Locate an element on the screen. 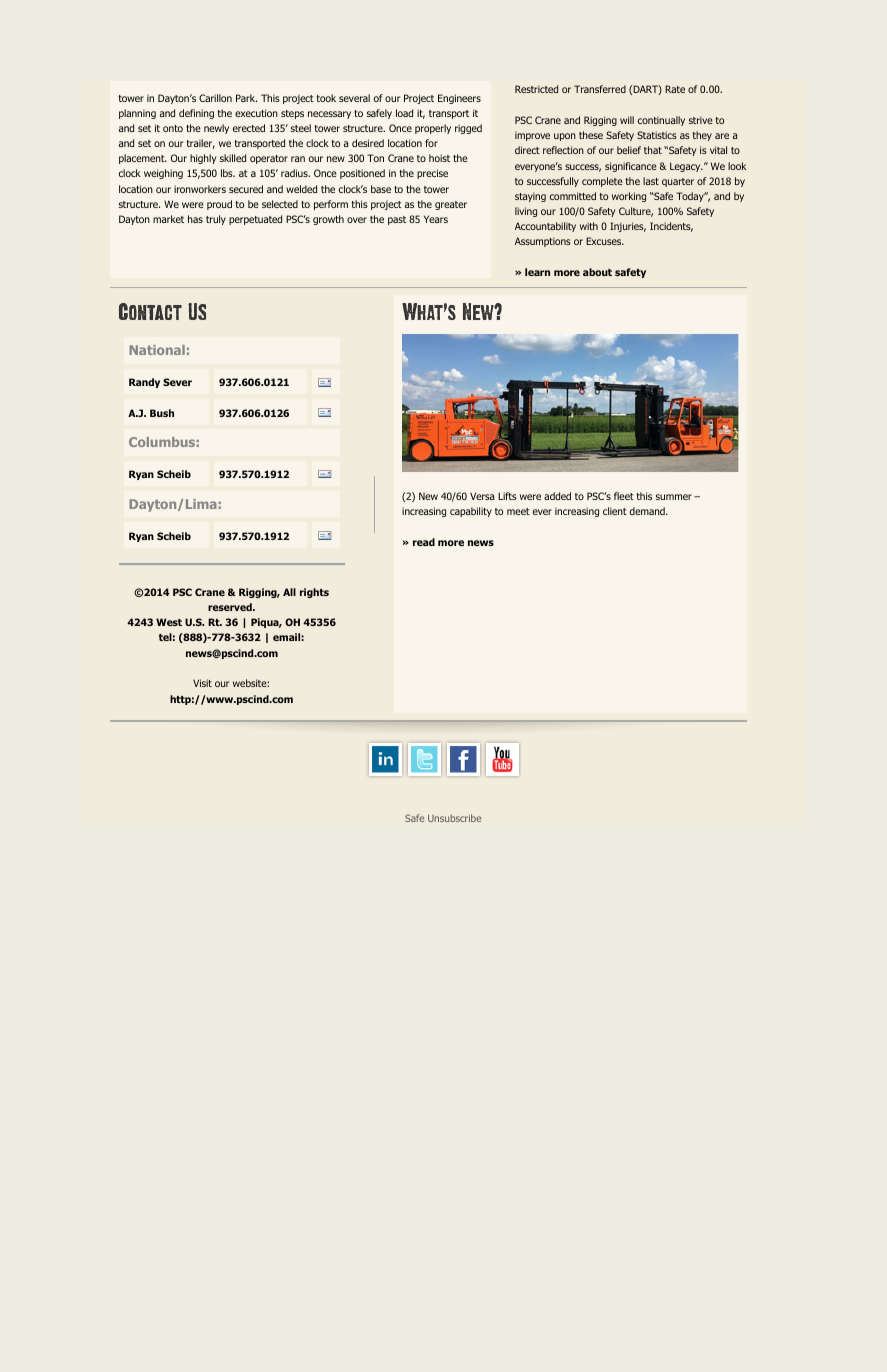  client is located at coordinates (615, 511).
